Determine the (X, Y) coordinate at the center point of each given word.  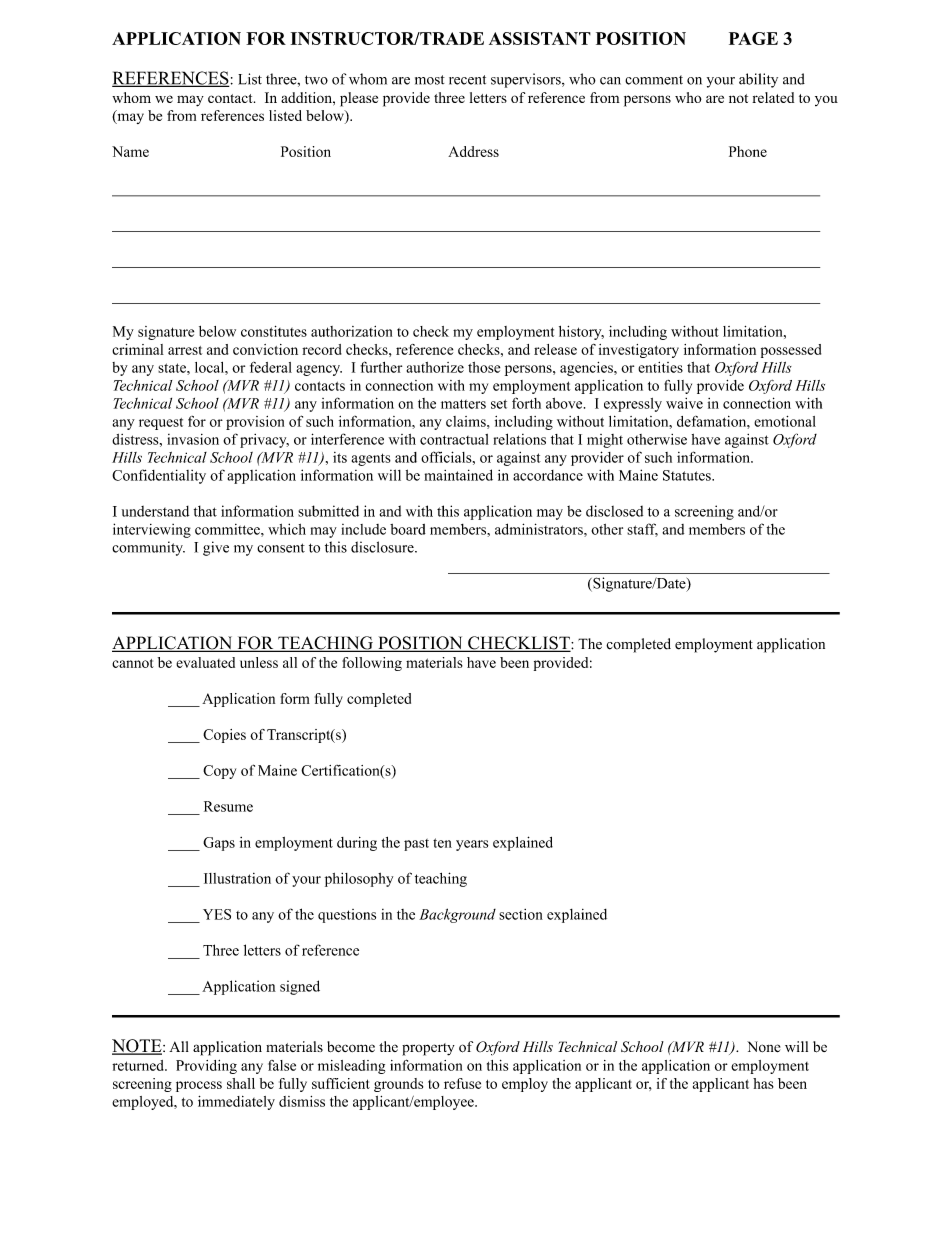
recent (467, 80)
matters (463, 404)
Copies (224, 736)
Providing (206, 1067)
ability (758, 80)
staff (642, 530)
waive (684, 403)
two (316, 80)
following (372, 664)
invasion (193, 439)
